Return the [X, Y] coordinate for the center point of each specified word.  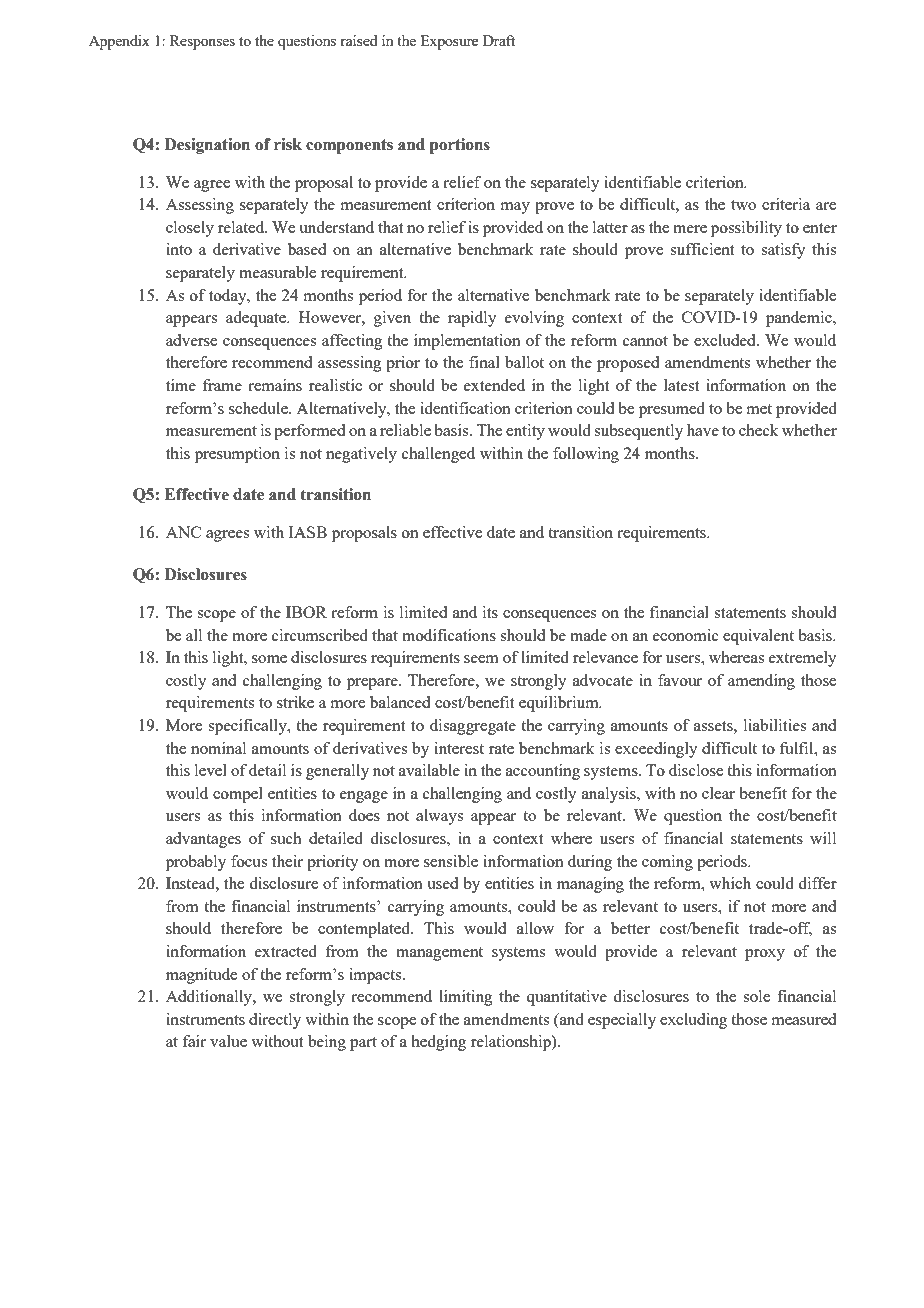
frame [222, 385]
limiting [466, 998]
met [759, 409]
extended [494, 385]
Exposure [449, 42]
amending [761, 682]
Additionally [210, 998]
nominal [218, 748]
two [743, 205]
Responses [202, 42]
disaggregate [473, 727]
